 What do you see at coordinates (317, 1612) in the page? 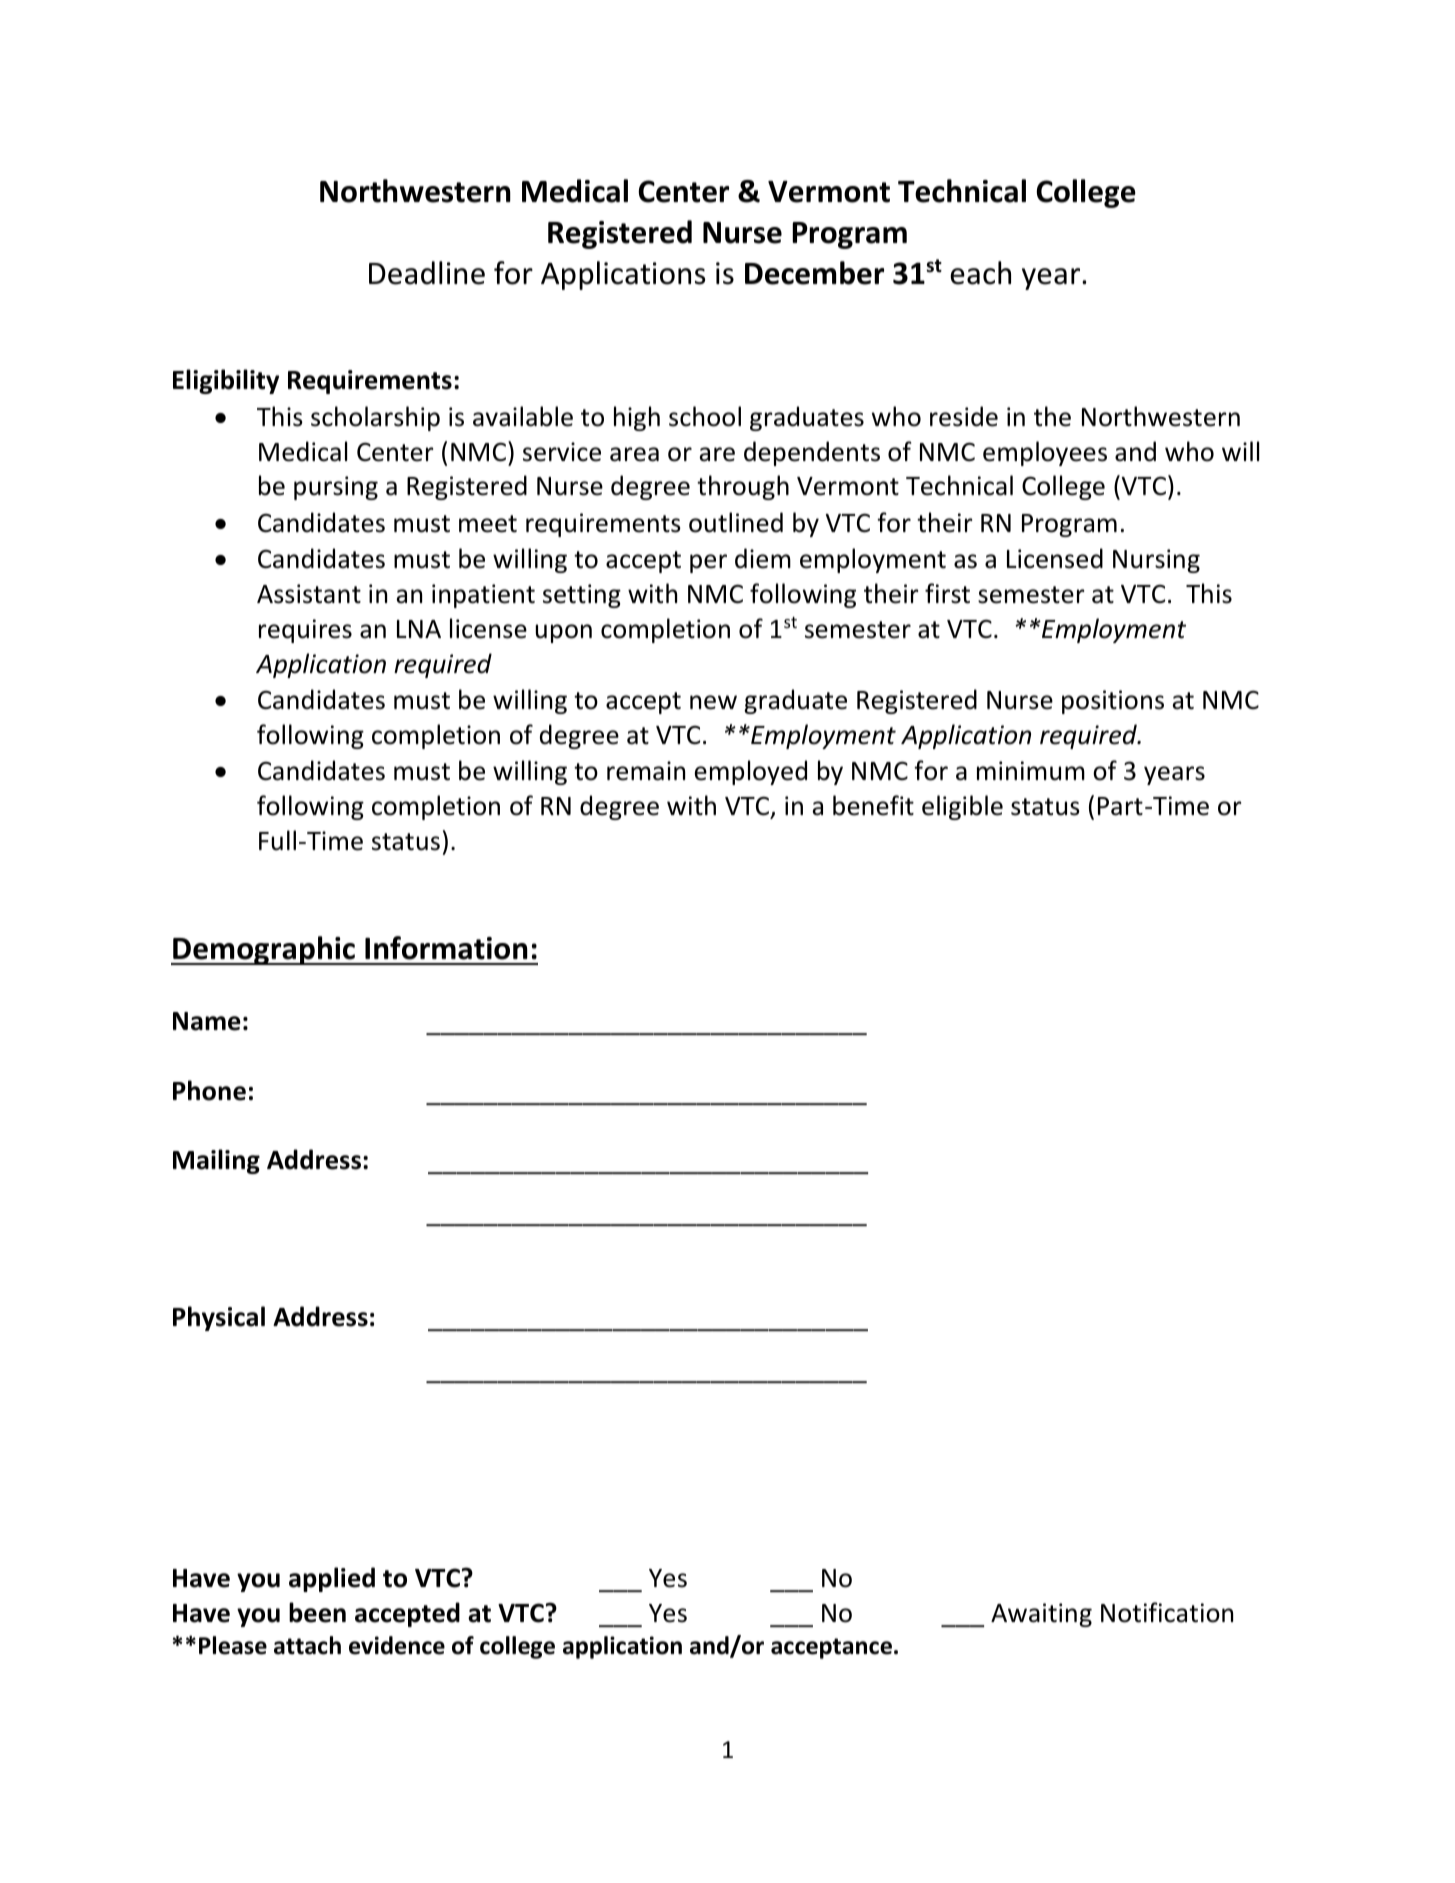
I see `been` at bounding box center [317, 1612].
